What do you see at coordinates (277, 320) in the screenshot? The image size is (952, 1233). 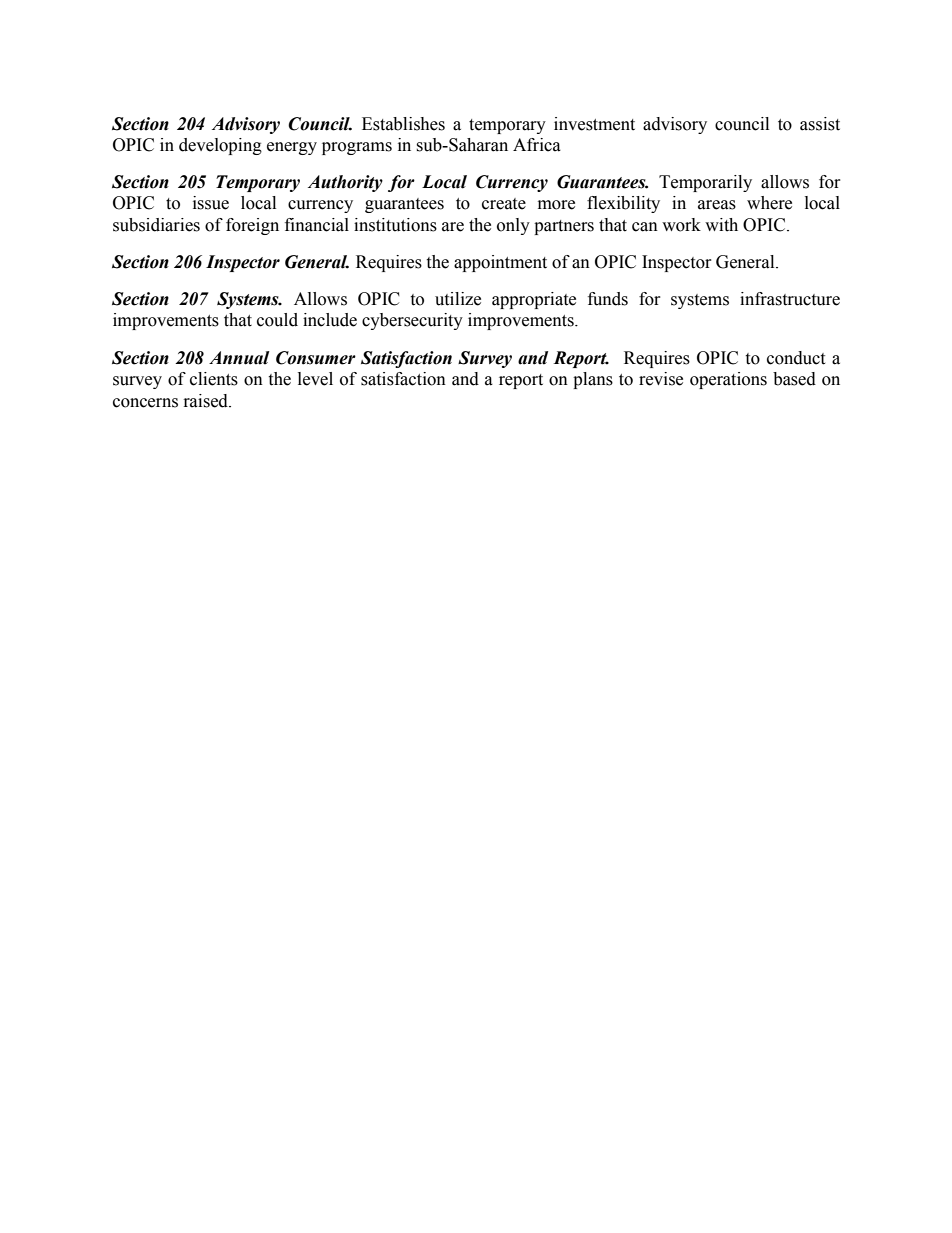 I see `could` at bounding box center [277, 320].
